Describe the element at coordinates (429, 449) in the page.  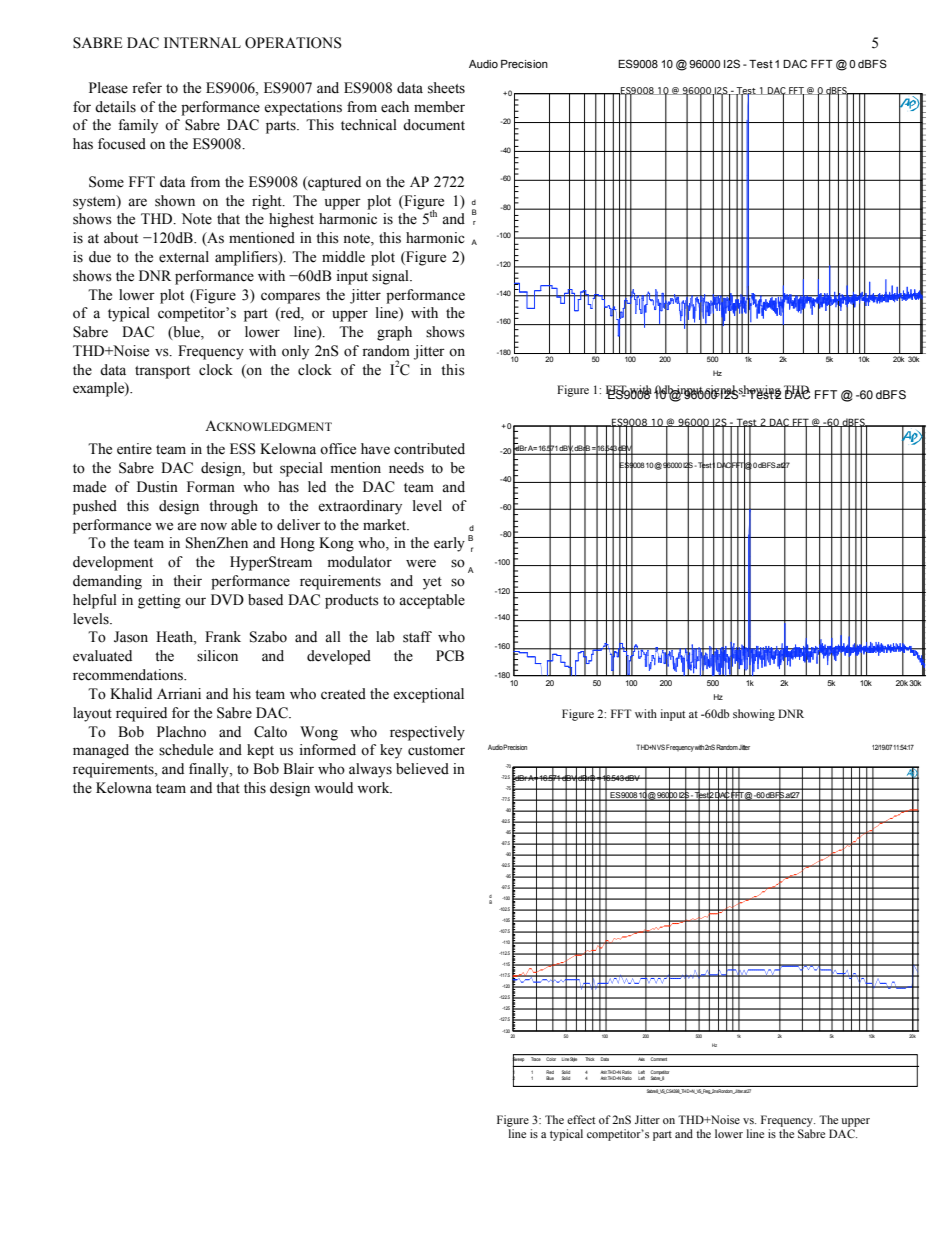
I see `contributed` at that location.
